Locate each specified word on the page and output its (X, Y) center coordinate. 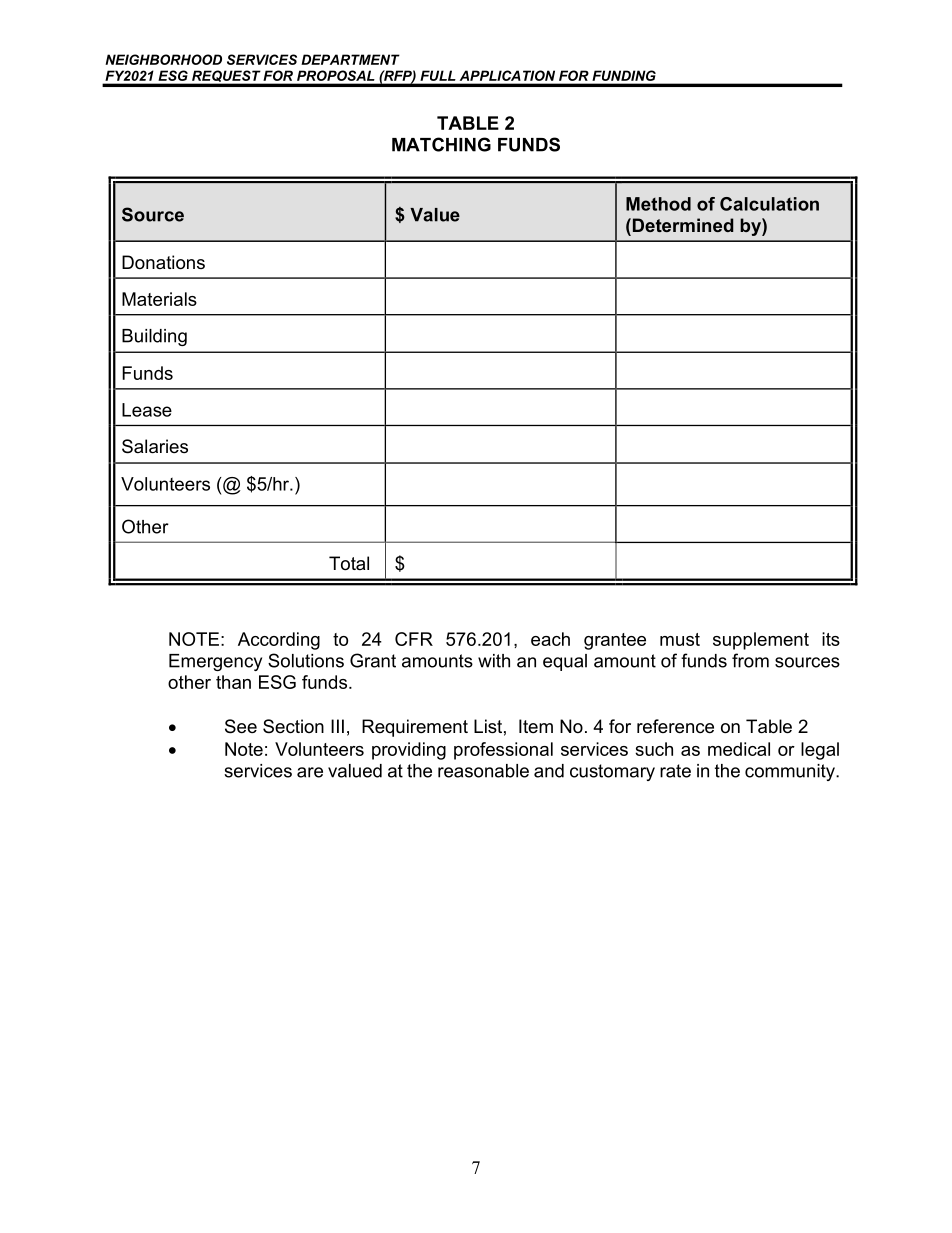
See (241, 726)
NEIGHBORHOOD (163, 59)
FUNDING (624, 75)
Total (349, 563)
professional (503, 751)
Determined (682, 225)
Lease (147, 410)
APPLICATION (507, 75)
